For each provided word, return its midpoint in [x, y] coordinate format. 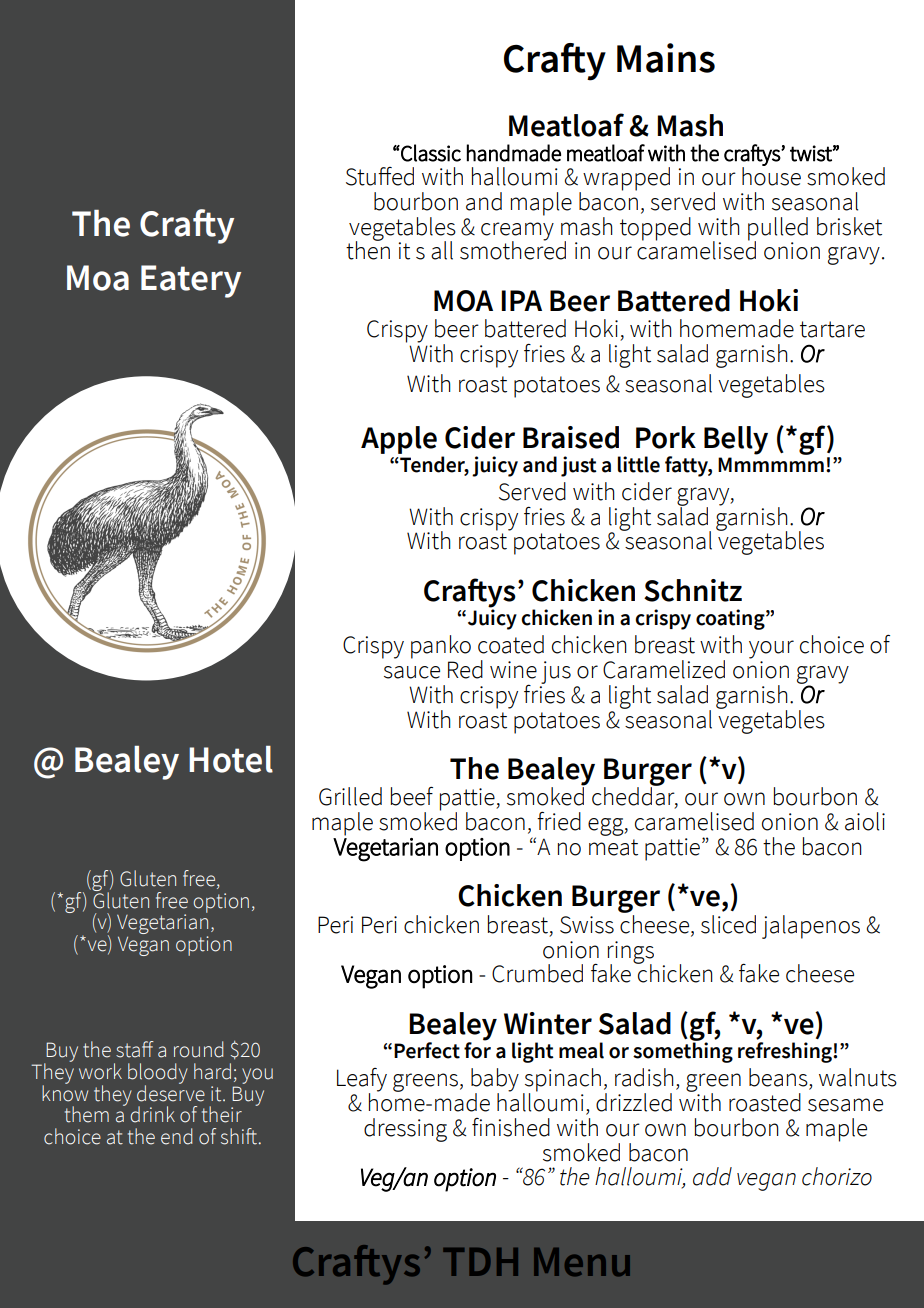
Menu [582, 1262]
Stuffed [380, 176]
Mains [666, 58]
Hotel [231, 759]
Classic [430, 153]
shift [239, 1136]
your [771, 649]
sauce [412, 672]
